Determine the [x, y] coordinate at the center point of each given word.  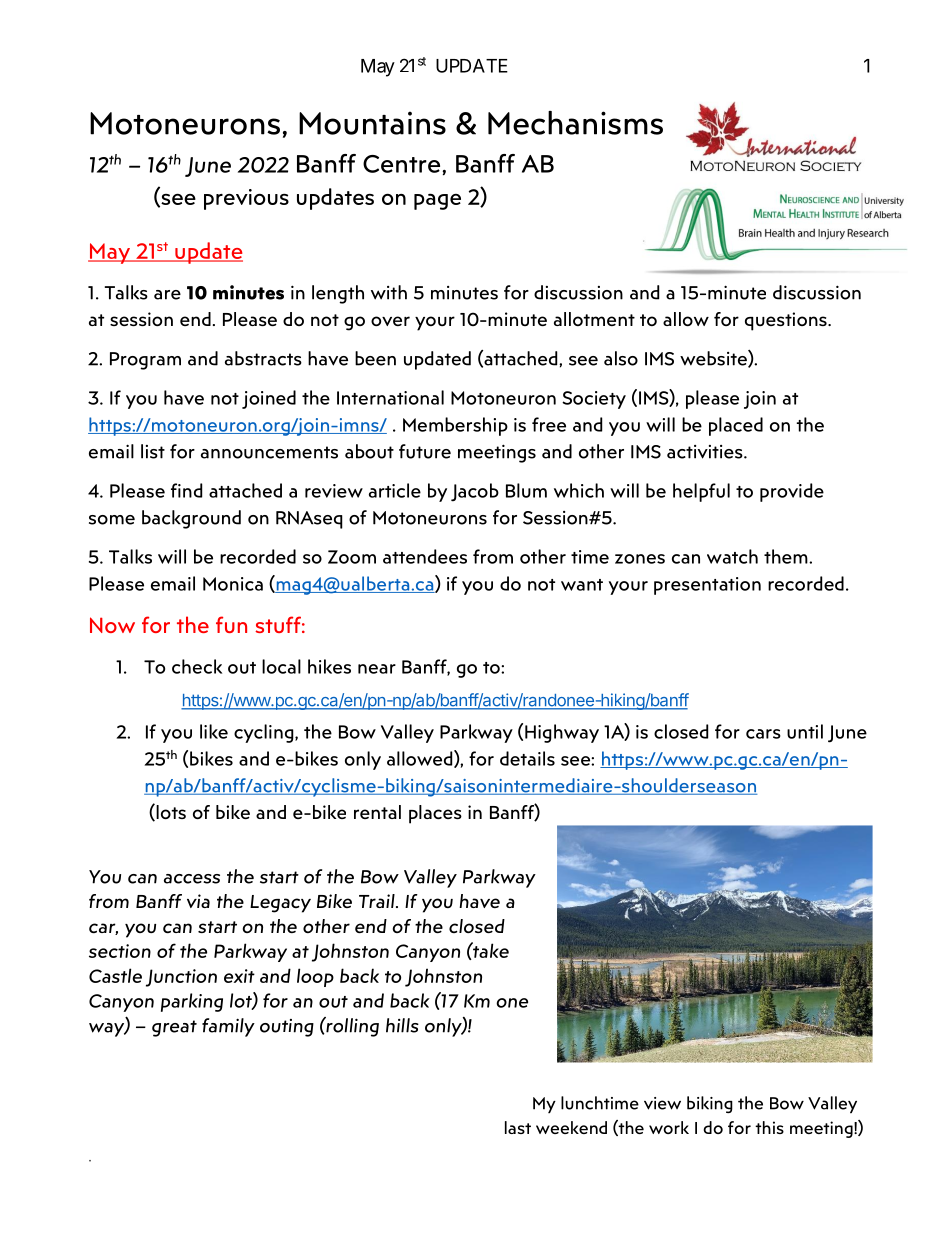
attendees [425, 556]
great [174, 1028]
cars [763, 734]
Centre [401, 164]
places [435, 814]
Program [145, 361]
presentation [707, 586]
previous [246, 199]
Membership [455, 426]
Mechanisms [575, 123]
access [192, 879]
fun [231, 624]
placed [736, 426]
